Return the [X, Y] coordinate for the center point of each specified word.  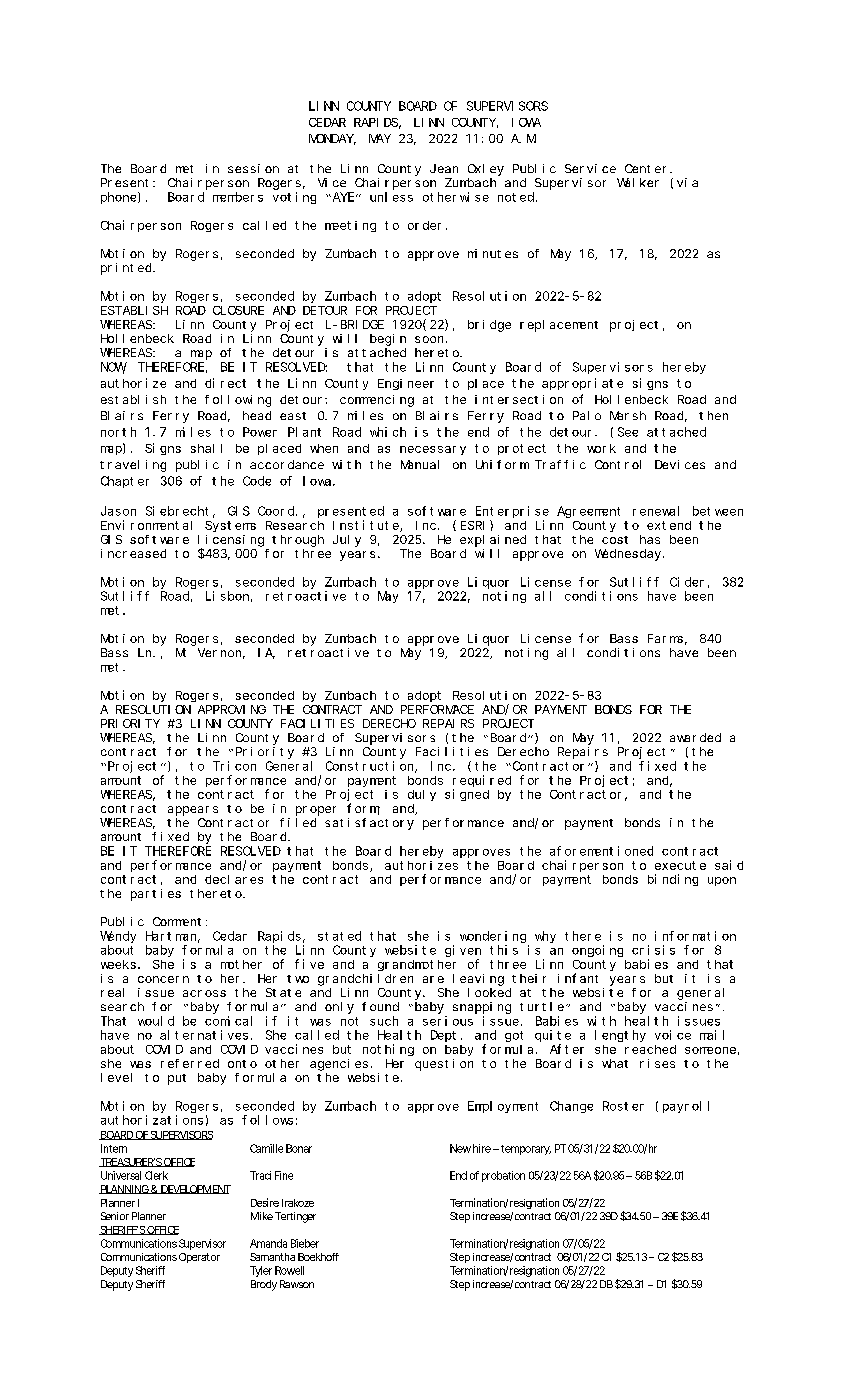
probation [503, 1176]
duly [422, 795]
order [424, 225]
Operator [199, 1258]
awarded [695, 737]
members [238, 197]
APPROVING [232, 709]
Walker [638, 182]
